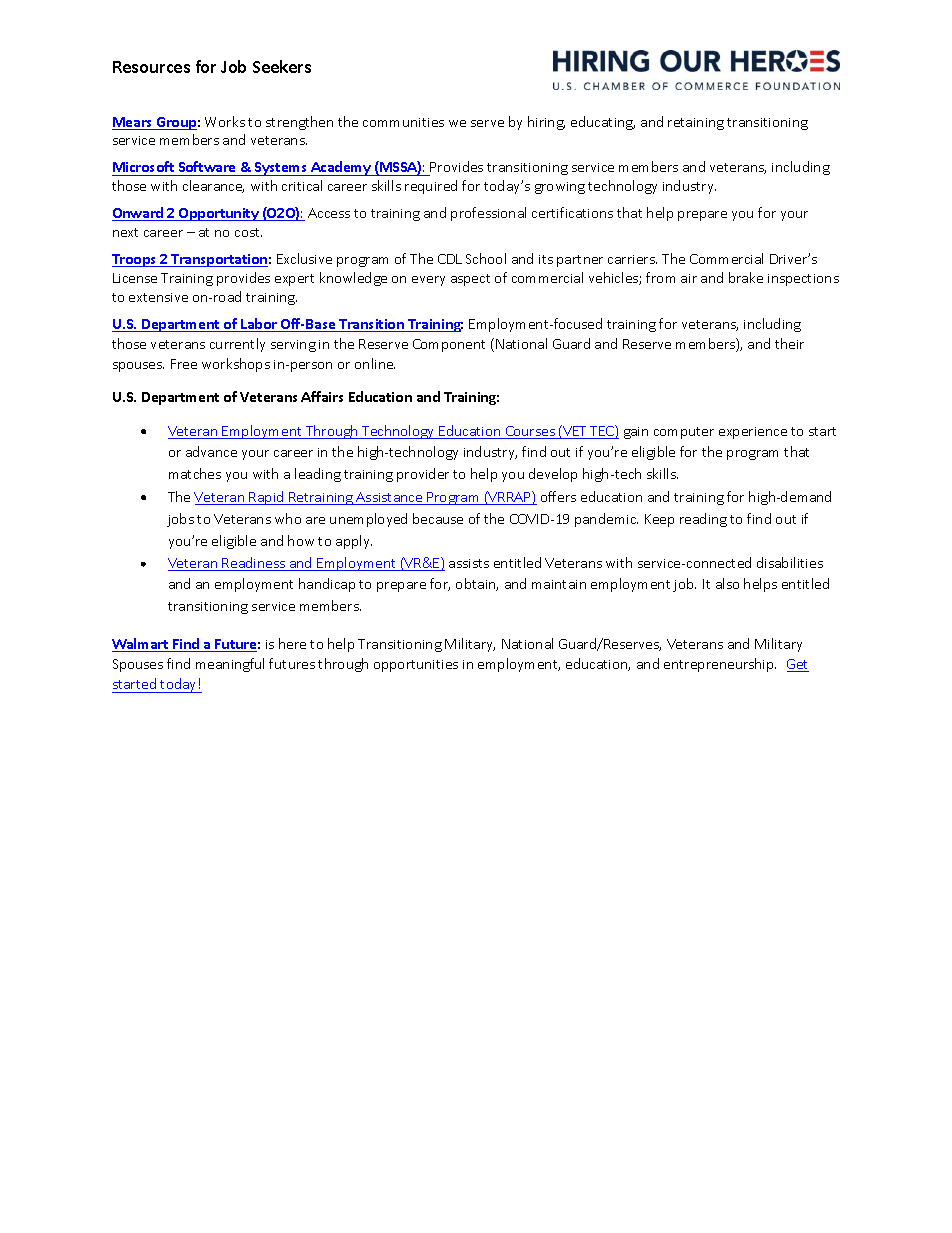 The image size is (952, 1233). Describe the element at coordinates (696, 124) in the page. I see `retaining` at that location.
